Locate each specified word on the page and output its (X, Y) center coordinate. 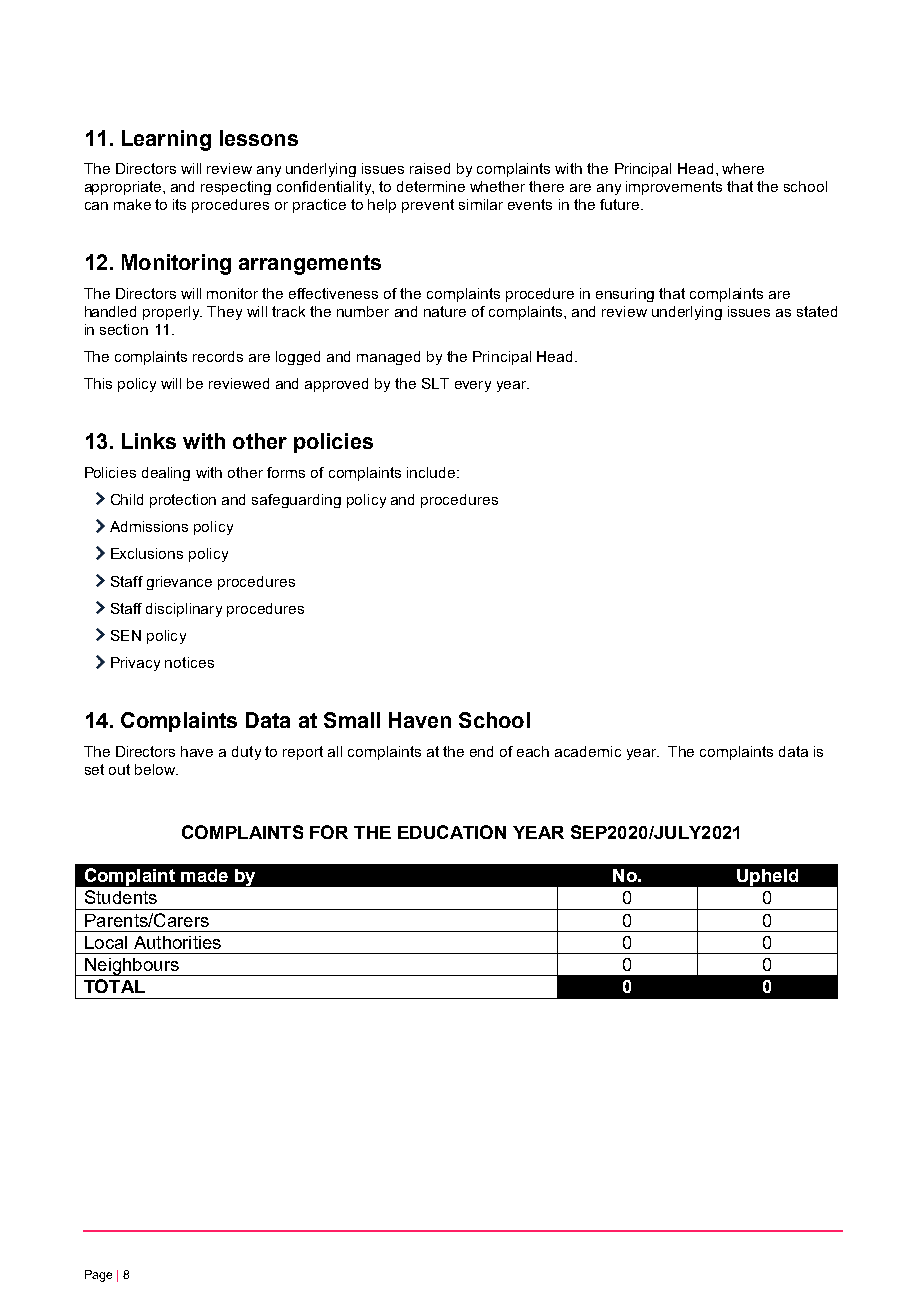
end (481, 751)
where (743, 168)
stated (817, 311)
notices (189, 662)
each (533, 751)
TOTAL (114, 986)
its (179, 204)
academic (588, 751)
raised (430, 168)
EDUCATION (452, 832)
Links (149, 441)
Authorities (177, 942)
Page (98, 1276)
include (431, 472)
